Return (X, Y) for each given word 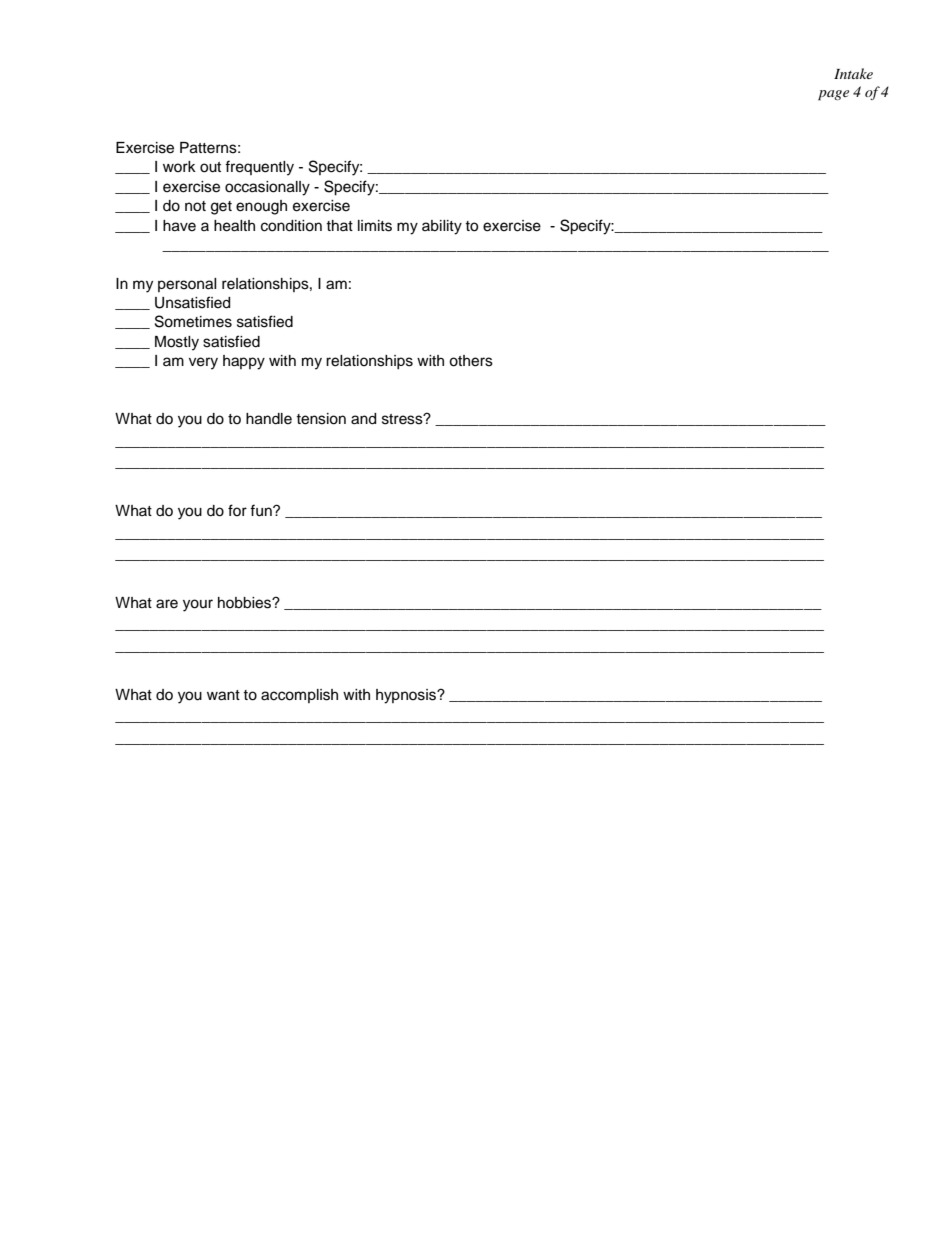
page (833, 95)
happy (244, 362)
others (471, 361)
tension (321, 419)
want (223, 695)
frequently (259, 168)
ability (442, 227)
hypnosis (407, 696)
